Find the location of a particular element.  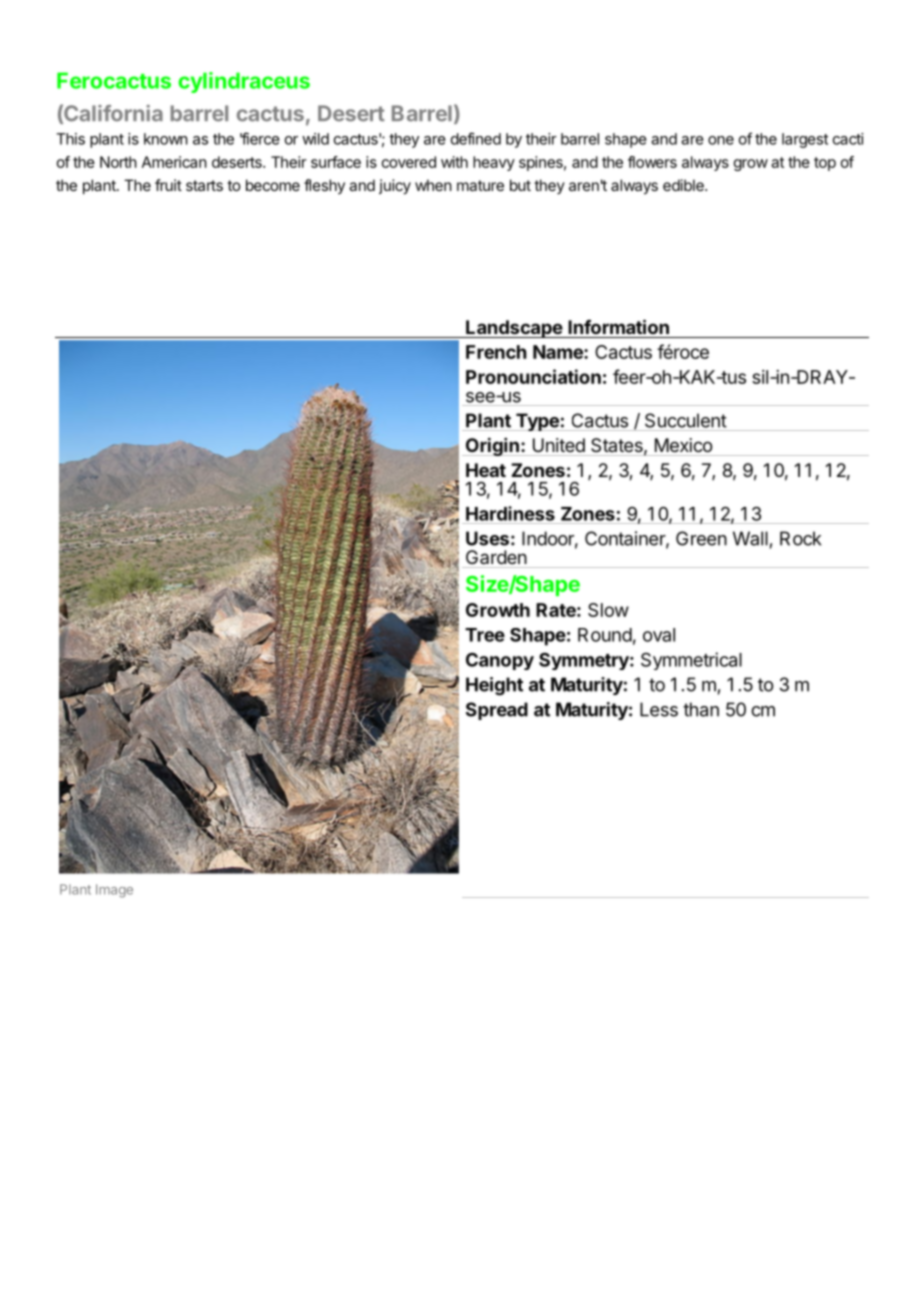

Uses is located at coordinates (487, 538).
